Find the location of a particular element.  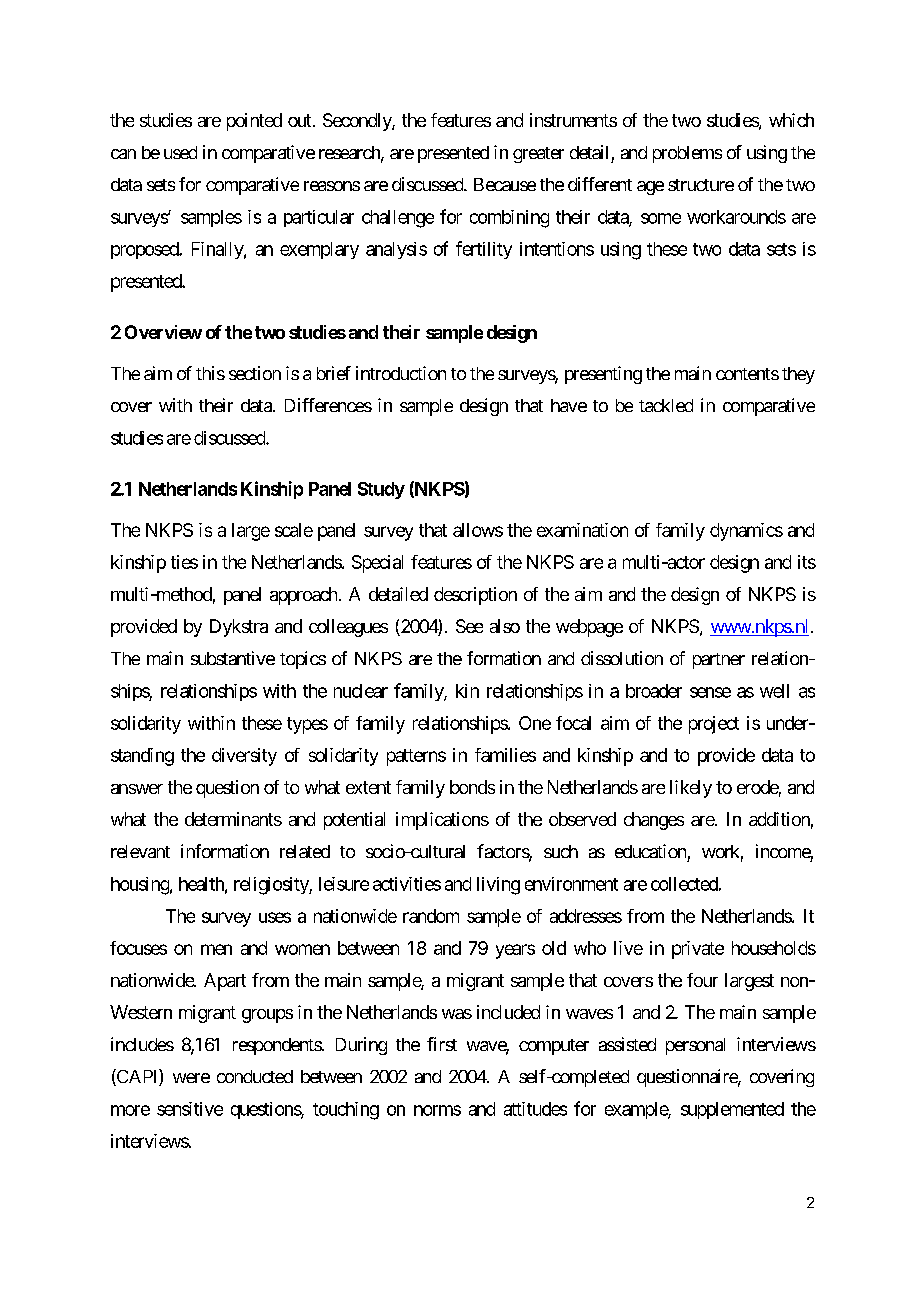

sensitive is located at coordinates (190, 1109).
